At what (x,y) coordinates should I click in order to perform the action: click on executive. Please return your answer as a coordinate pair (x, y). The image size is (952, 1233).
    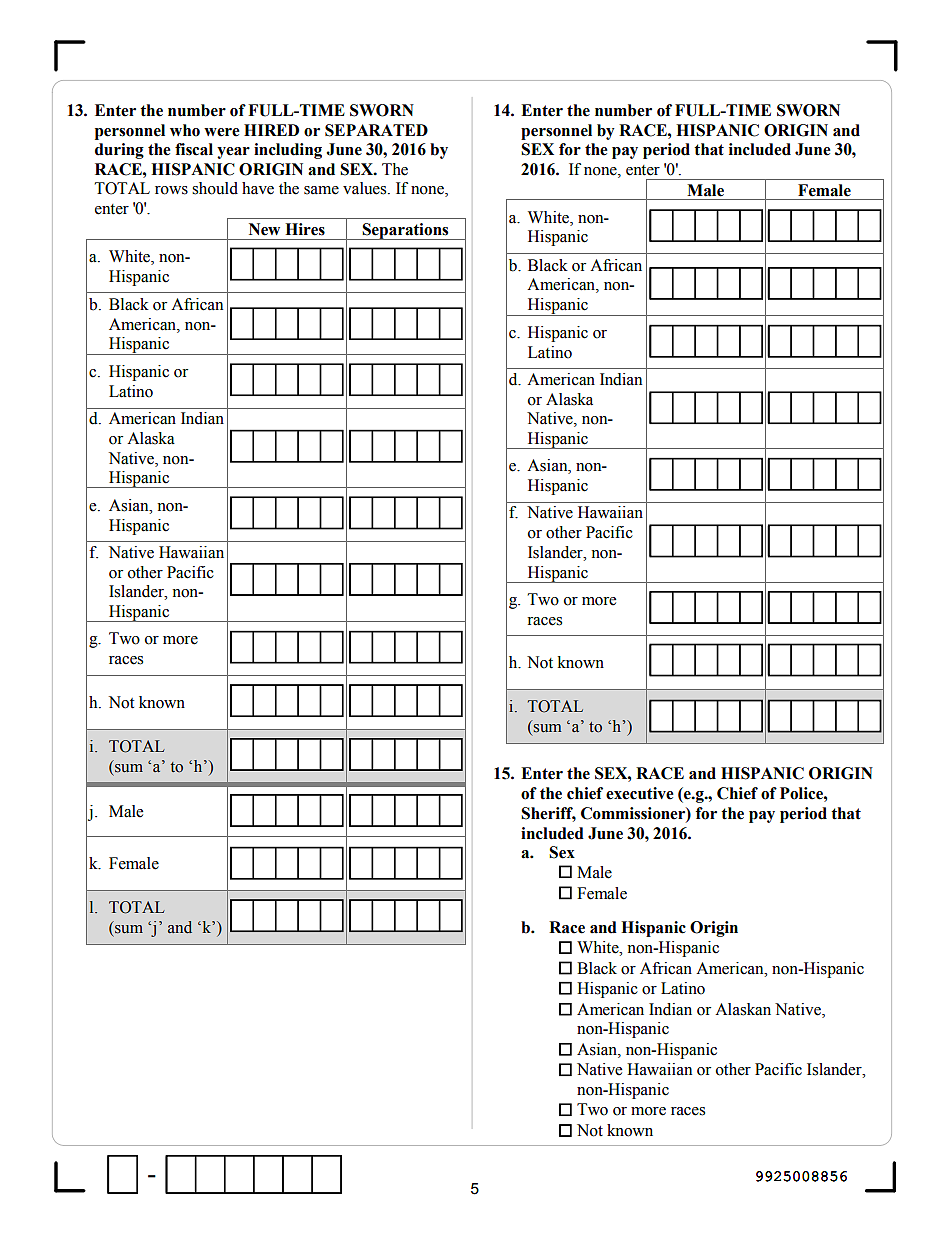
    Looking at the image, I should click on (640, 793).
